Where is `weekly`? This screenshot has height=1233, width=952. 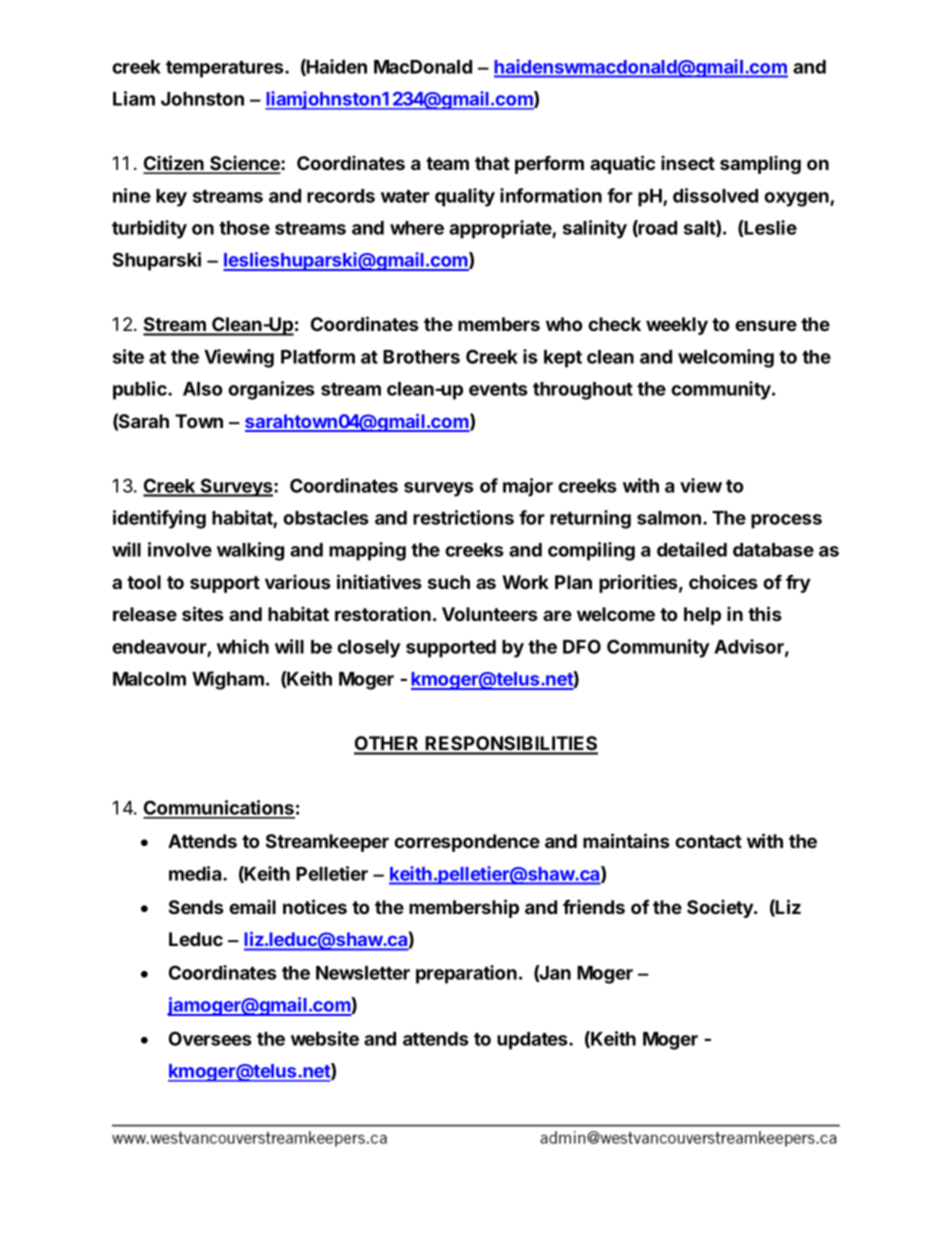
weekly is located at coordinates (677, 326).
